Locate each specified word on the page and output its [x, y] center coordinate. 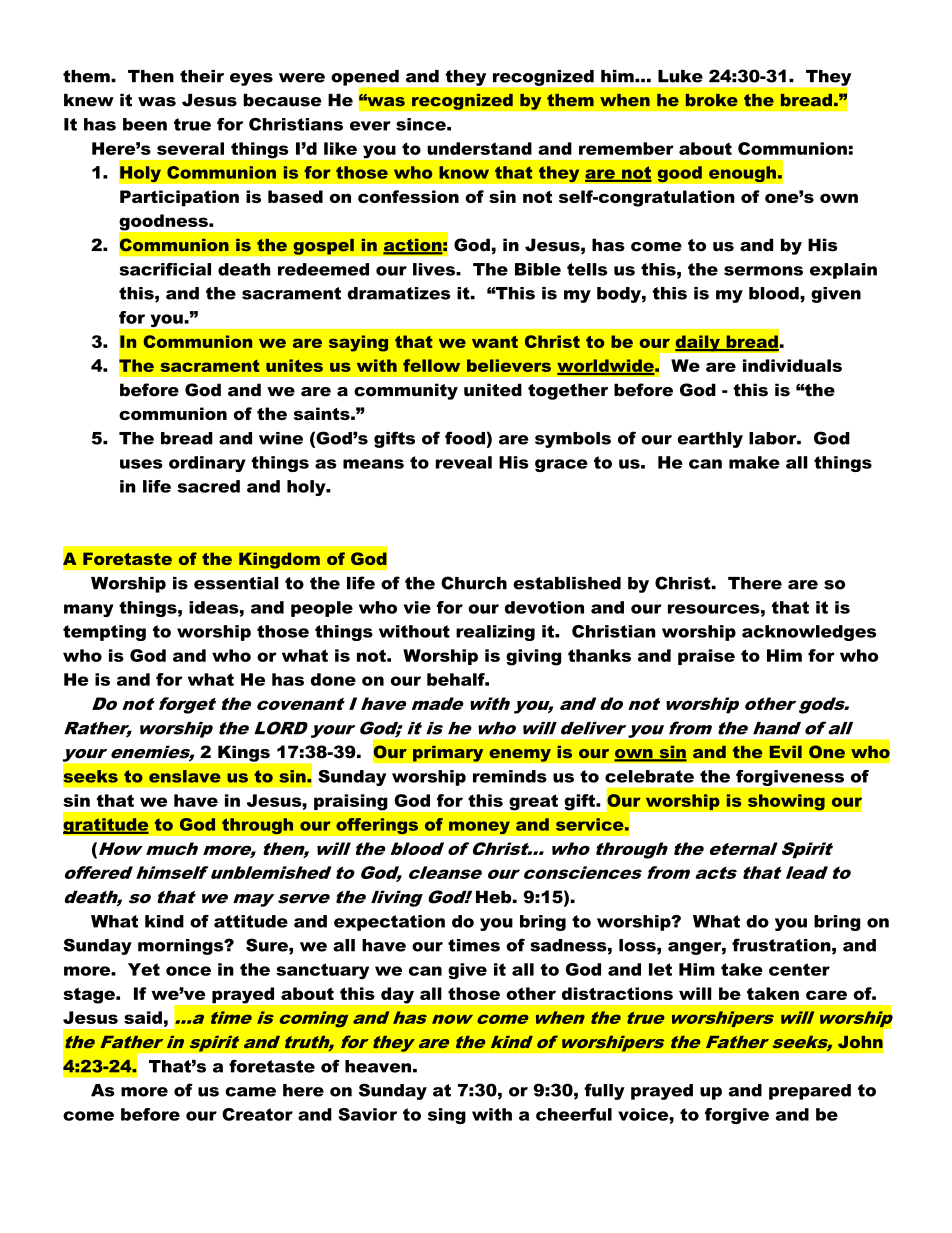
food [465, 438]
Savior [367, 1114]
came [250, 1092]
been [145, 124]
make [754, 462]
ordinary [207, 464]
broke [712, 100]
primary [448, 753]
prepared [810, 1092]
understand [479, 148]
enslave [185, 776]
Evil [786, 752]
